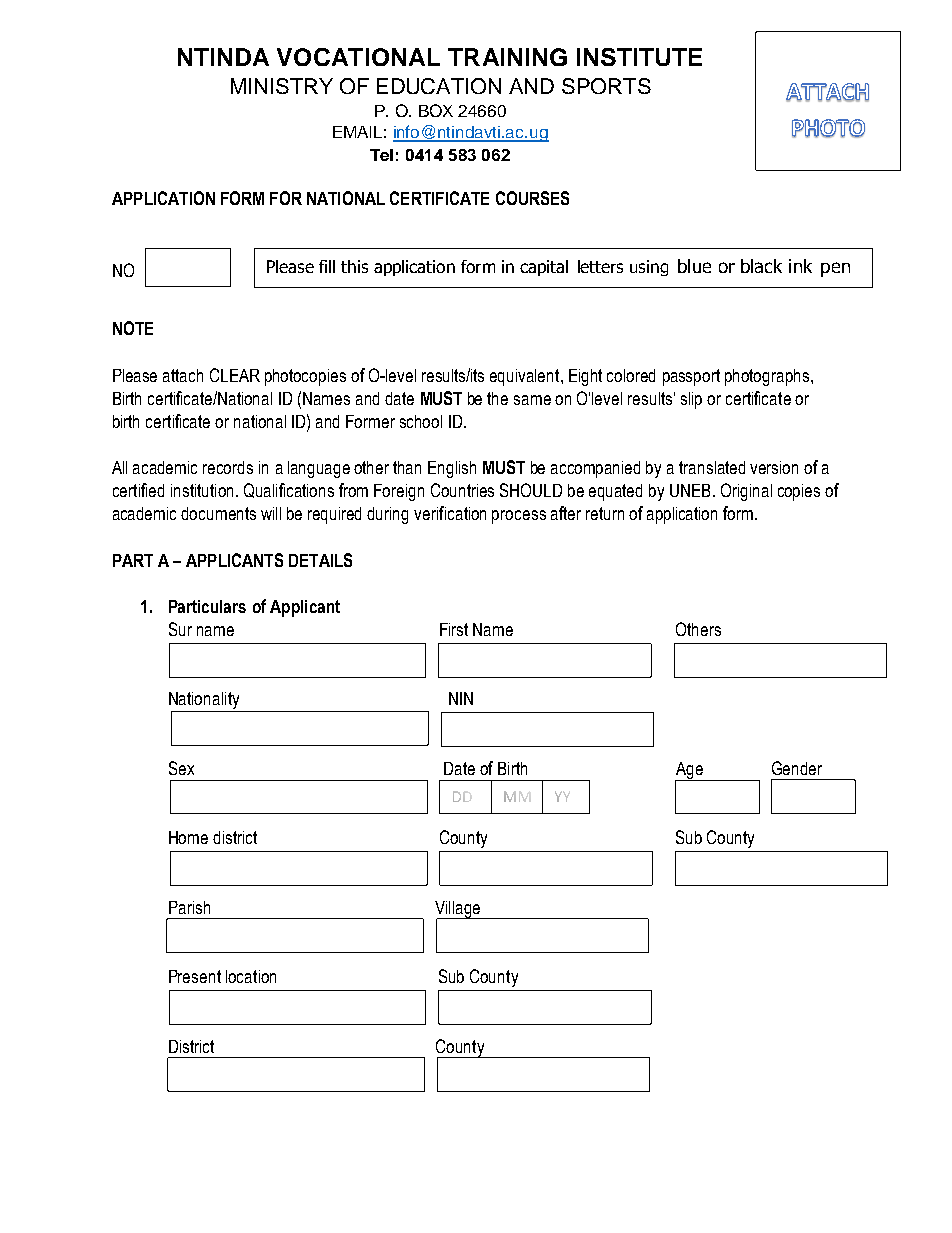  I want to click on Village, so click(458, 910).
